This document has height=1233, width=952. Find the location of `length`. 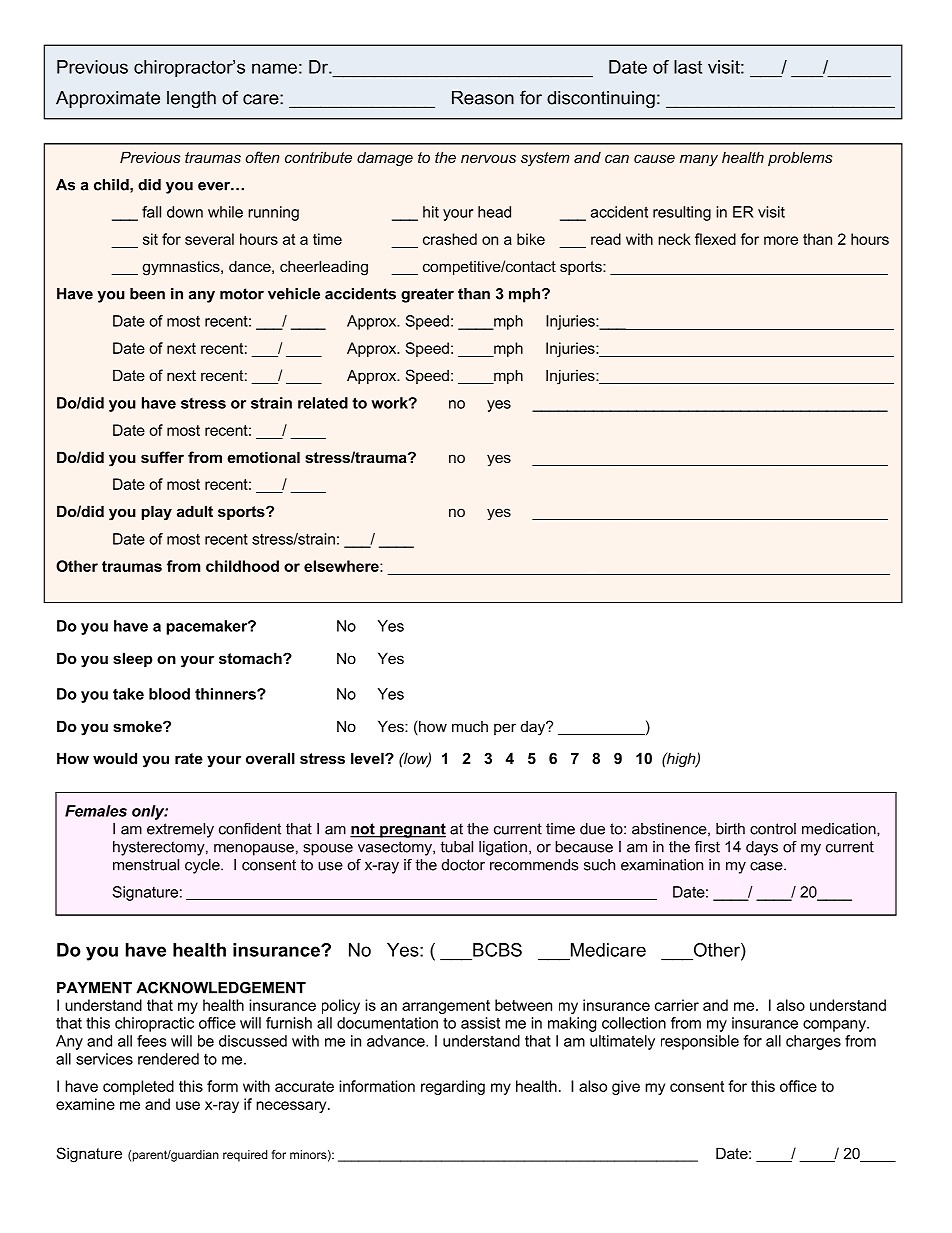

length is located at coordinates (191, 99).
